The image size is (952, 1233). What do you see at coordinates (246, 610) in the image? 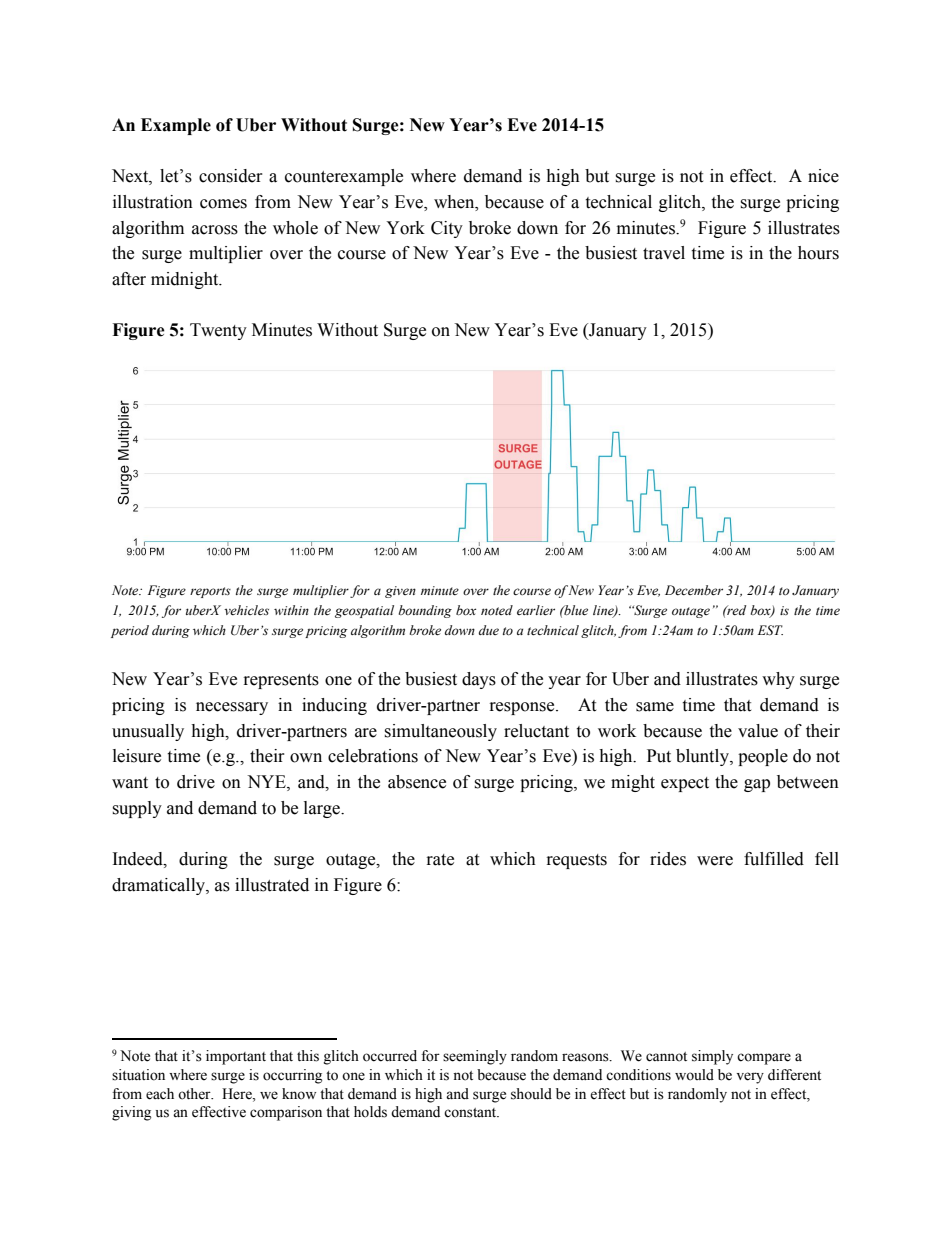
I see `vehicles` at bounding box center [246, 610].
